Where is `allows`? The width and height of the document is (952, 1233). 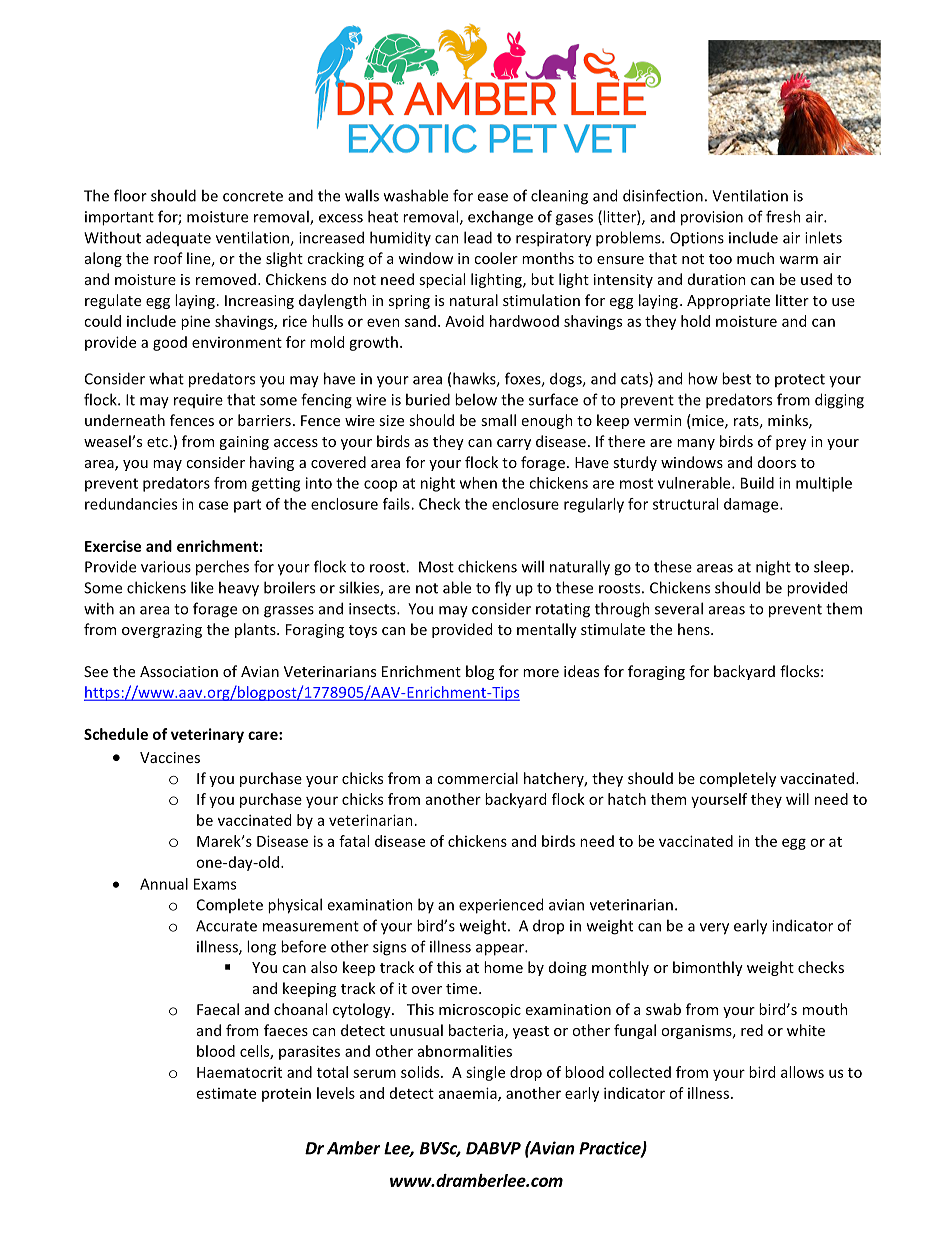 allows is located at coordinates (802, 1072).
